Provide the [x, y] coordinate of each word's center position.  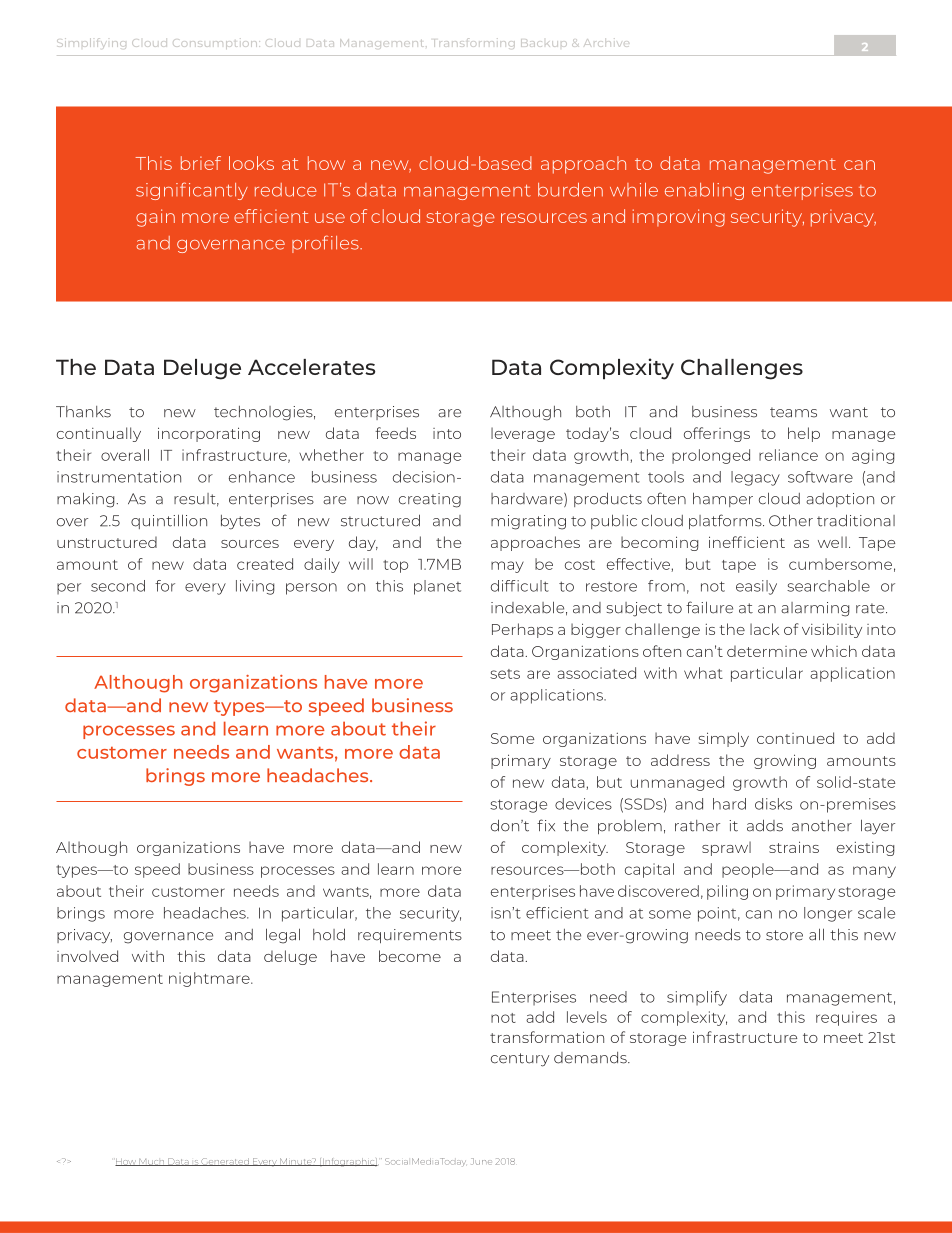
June [481, 1161]
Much [151, 1162]
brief [201, 163]
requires [846, 1018]
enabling [704, 191]
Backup [544, 43]
